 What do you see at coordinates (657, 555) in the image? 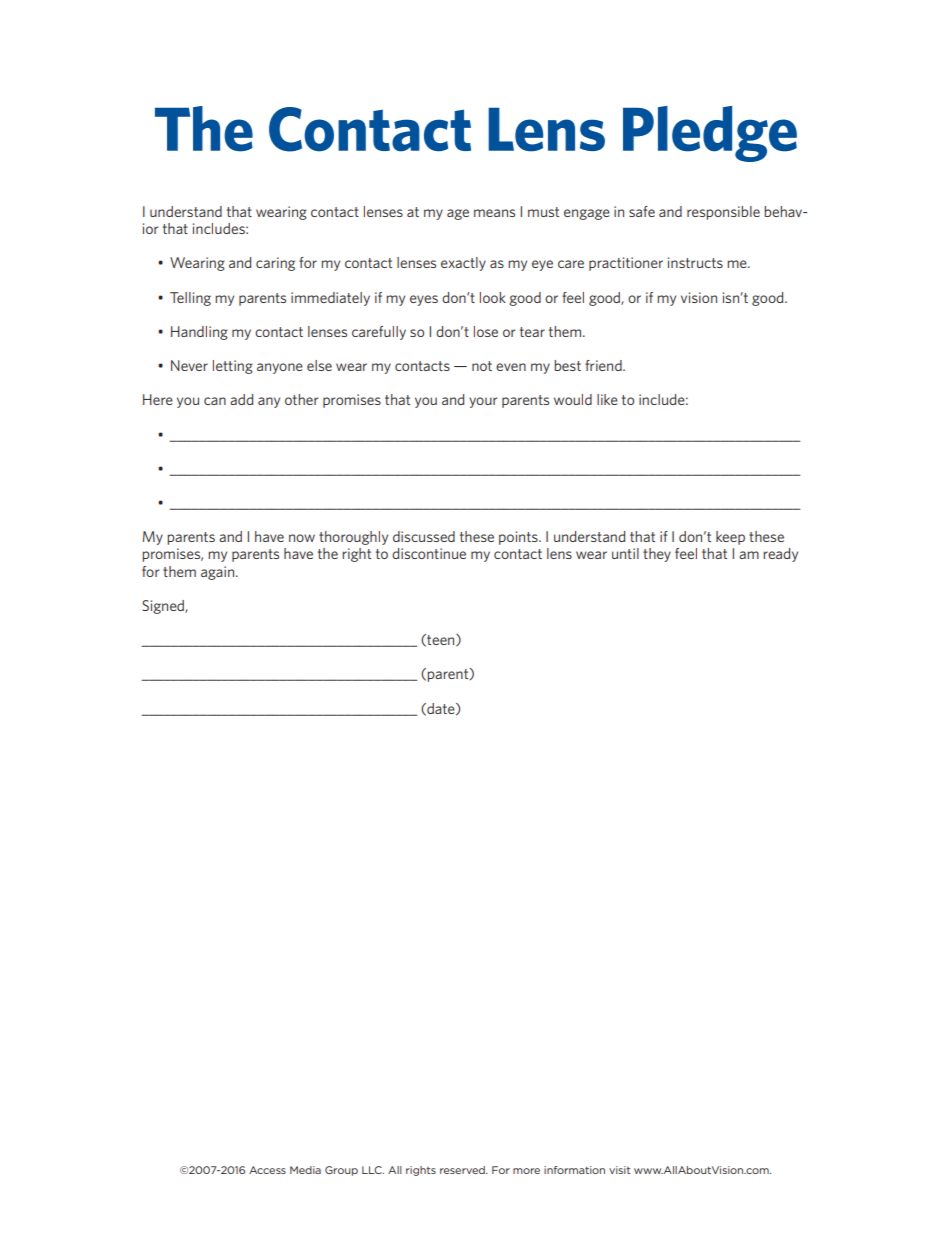
I see `they` at bounding box center [657, 555].
